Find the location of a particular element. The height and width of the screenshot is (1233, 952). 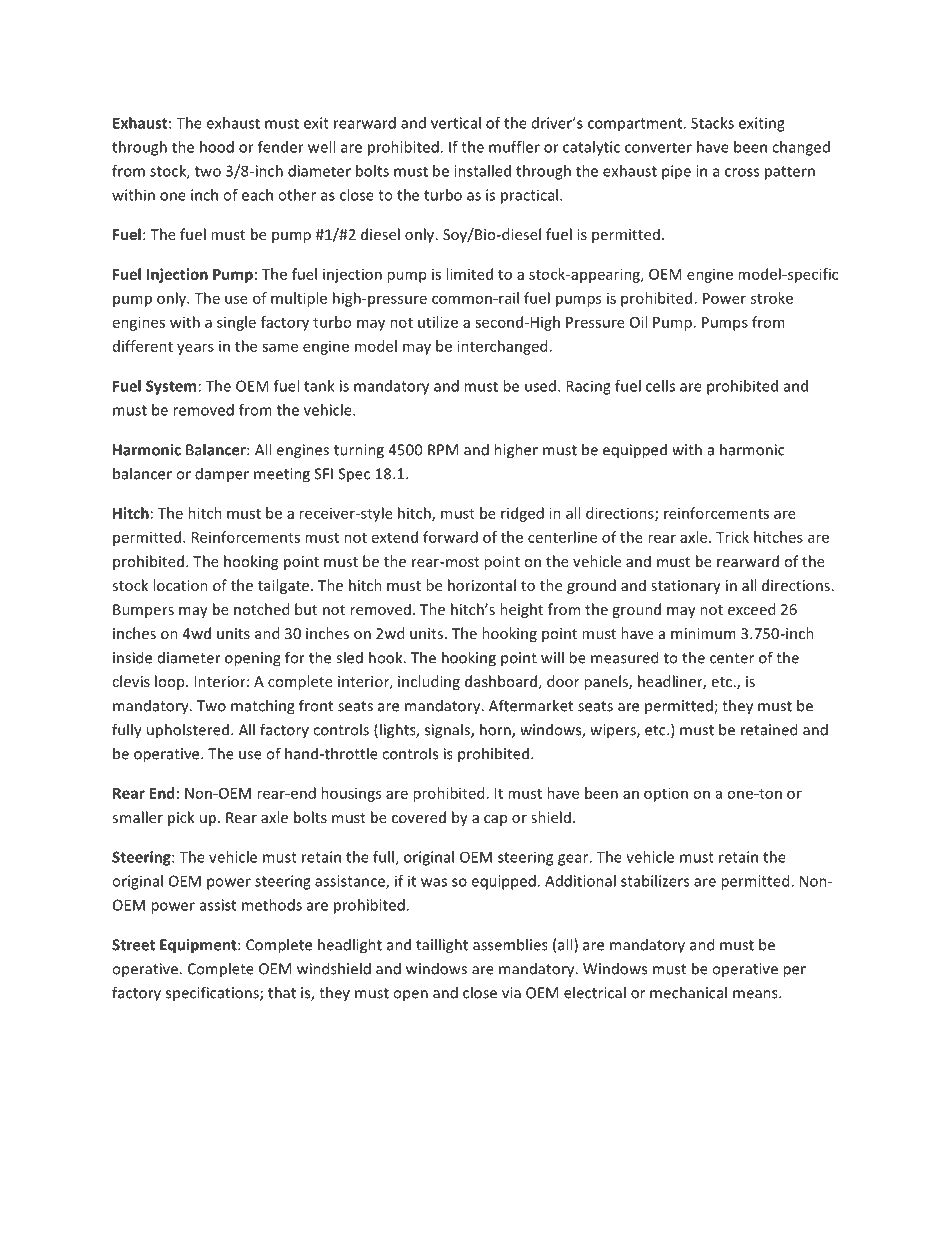

Equipment is located at coordinates (199, 946).
